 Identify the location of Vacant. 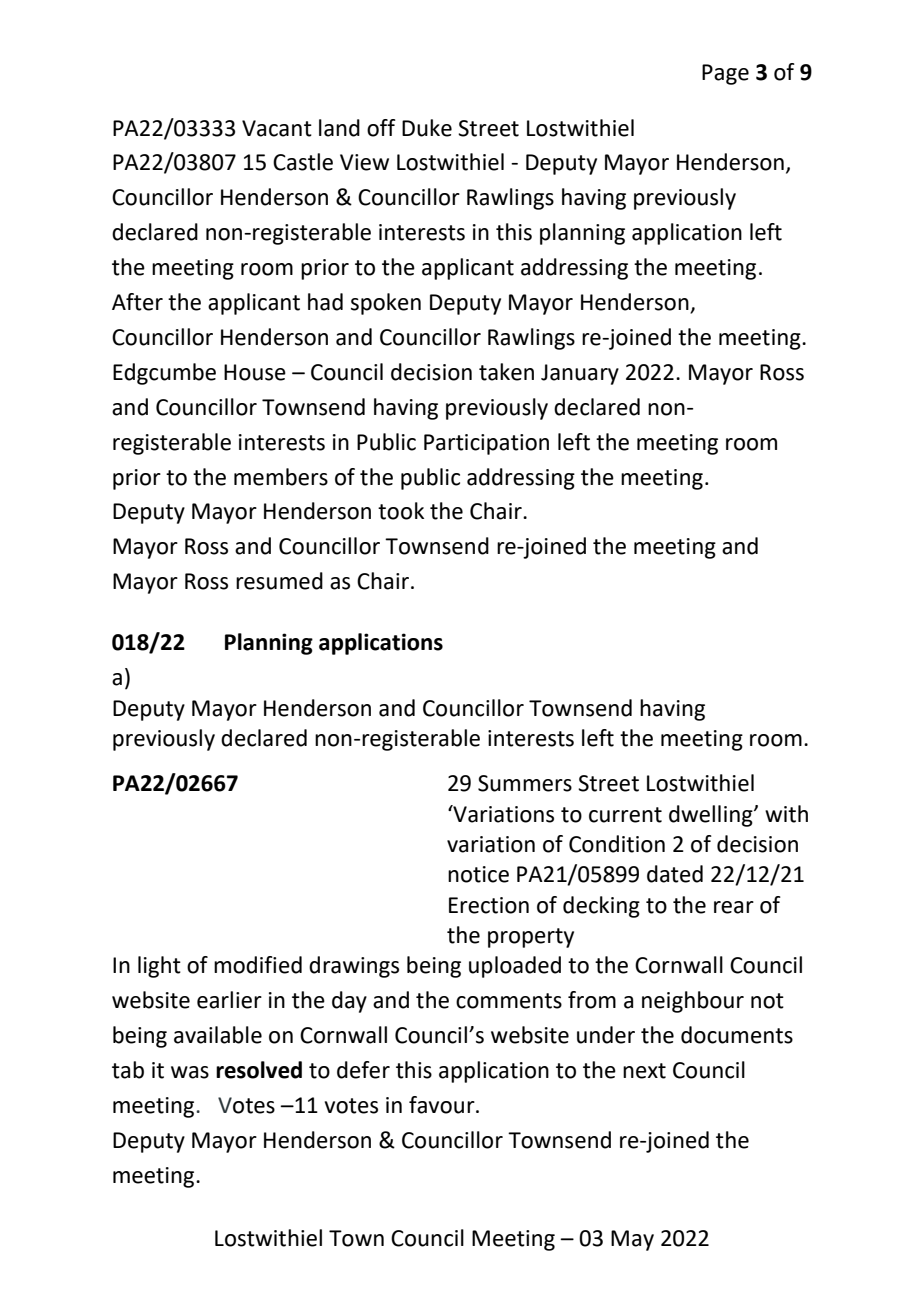
(277, 128).
